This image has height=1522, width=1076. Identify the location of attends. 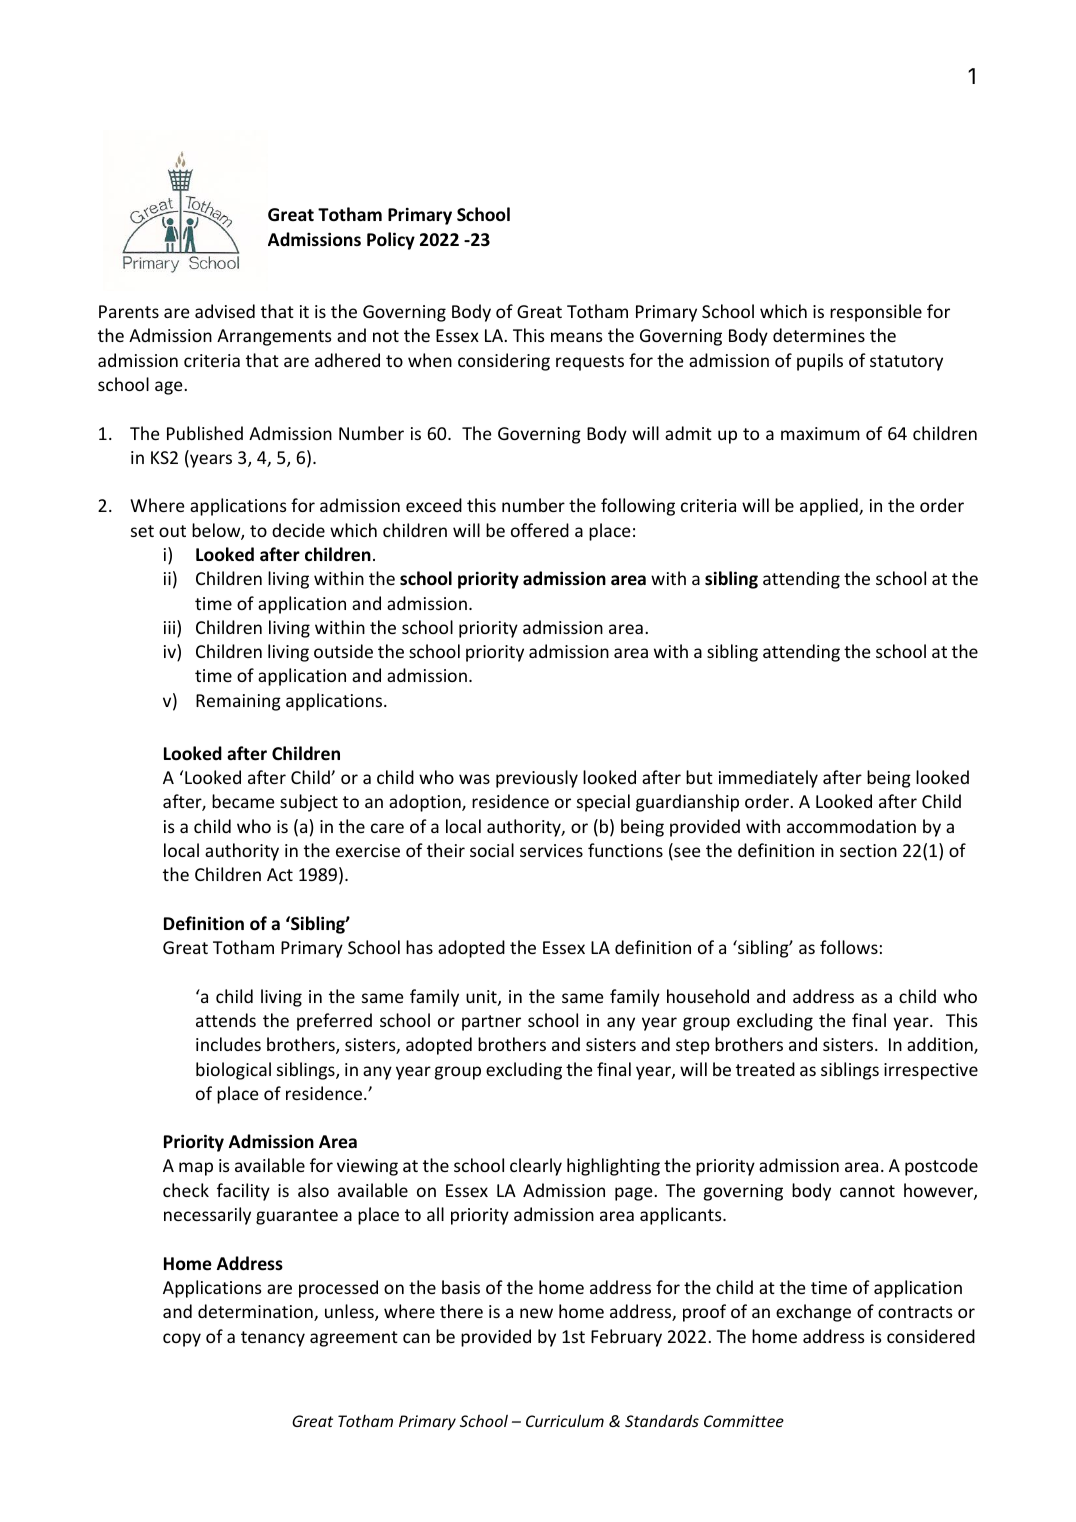
(226, 1020).
